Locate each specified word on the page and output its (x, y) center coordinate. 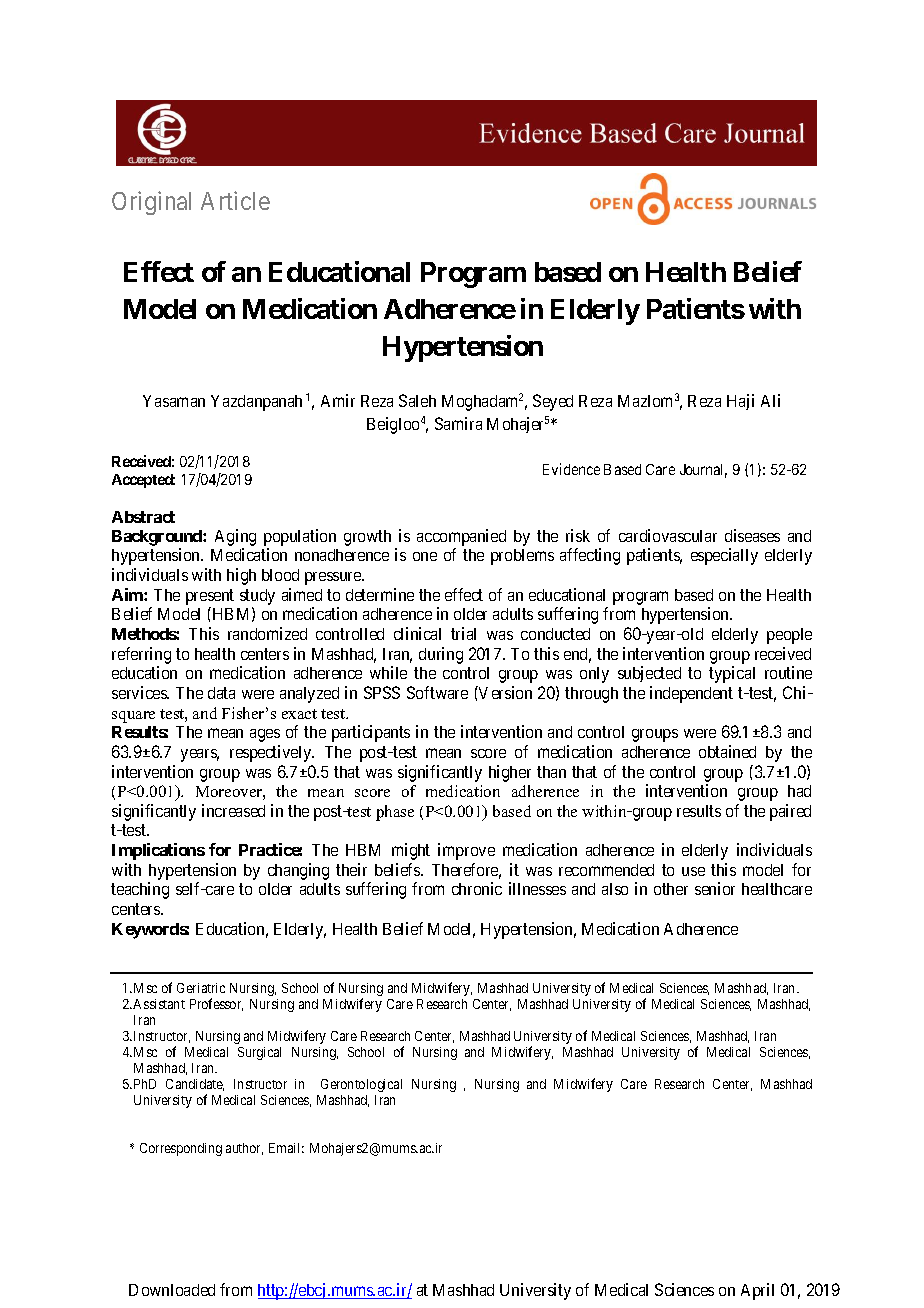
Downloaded (172, 1290)
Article (235, 200)
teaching (140, 890)
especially (724, 556)
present (210, 597)
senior (715, 888)
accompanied (461, 537)
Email (286, 1148)
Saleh (417, 400)
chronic (477, 888)
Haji (740, 402)
